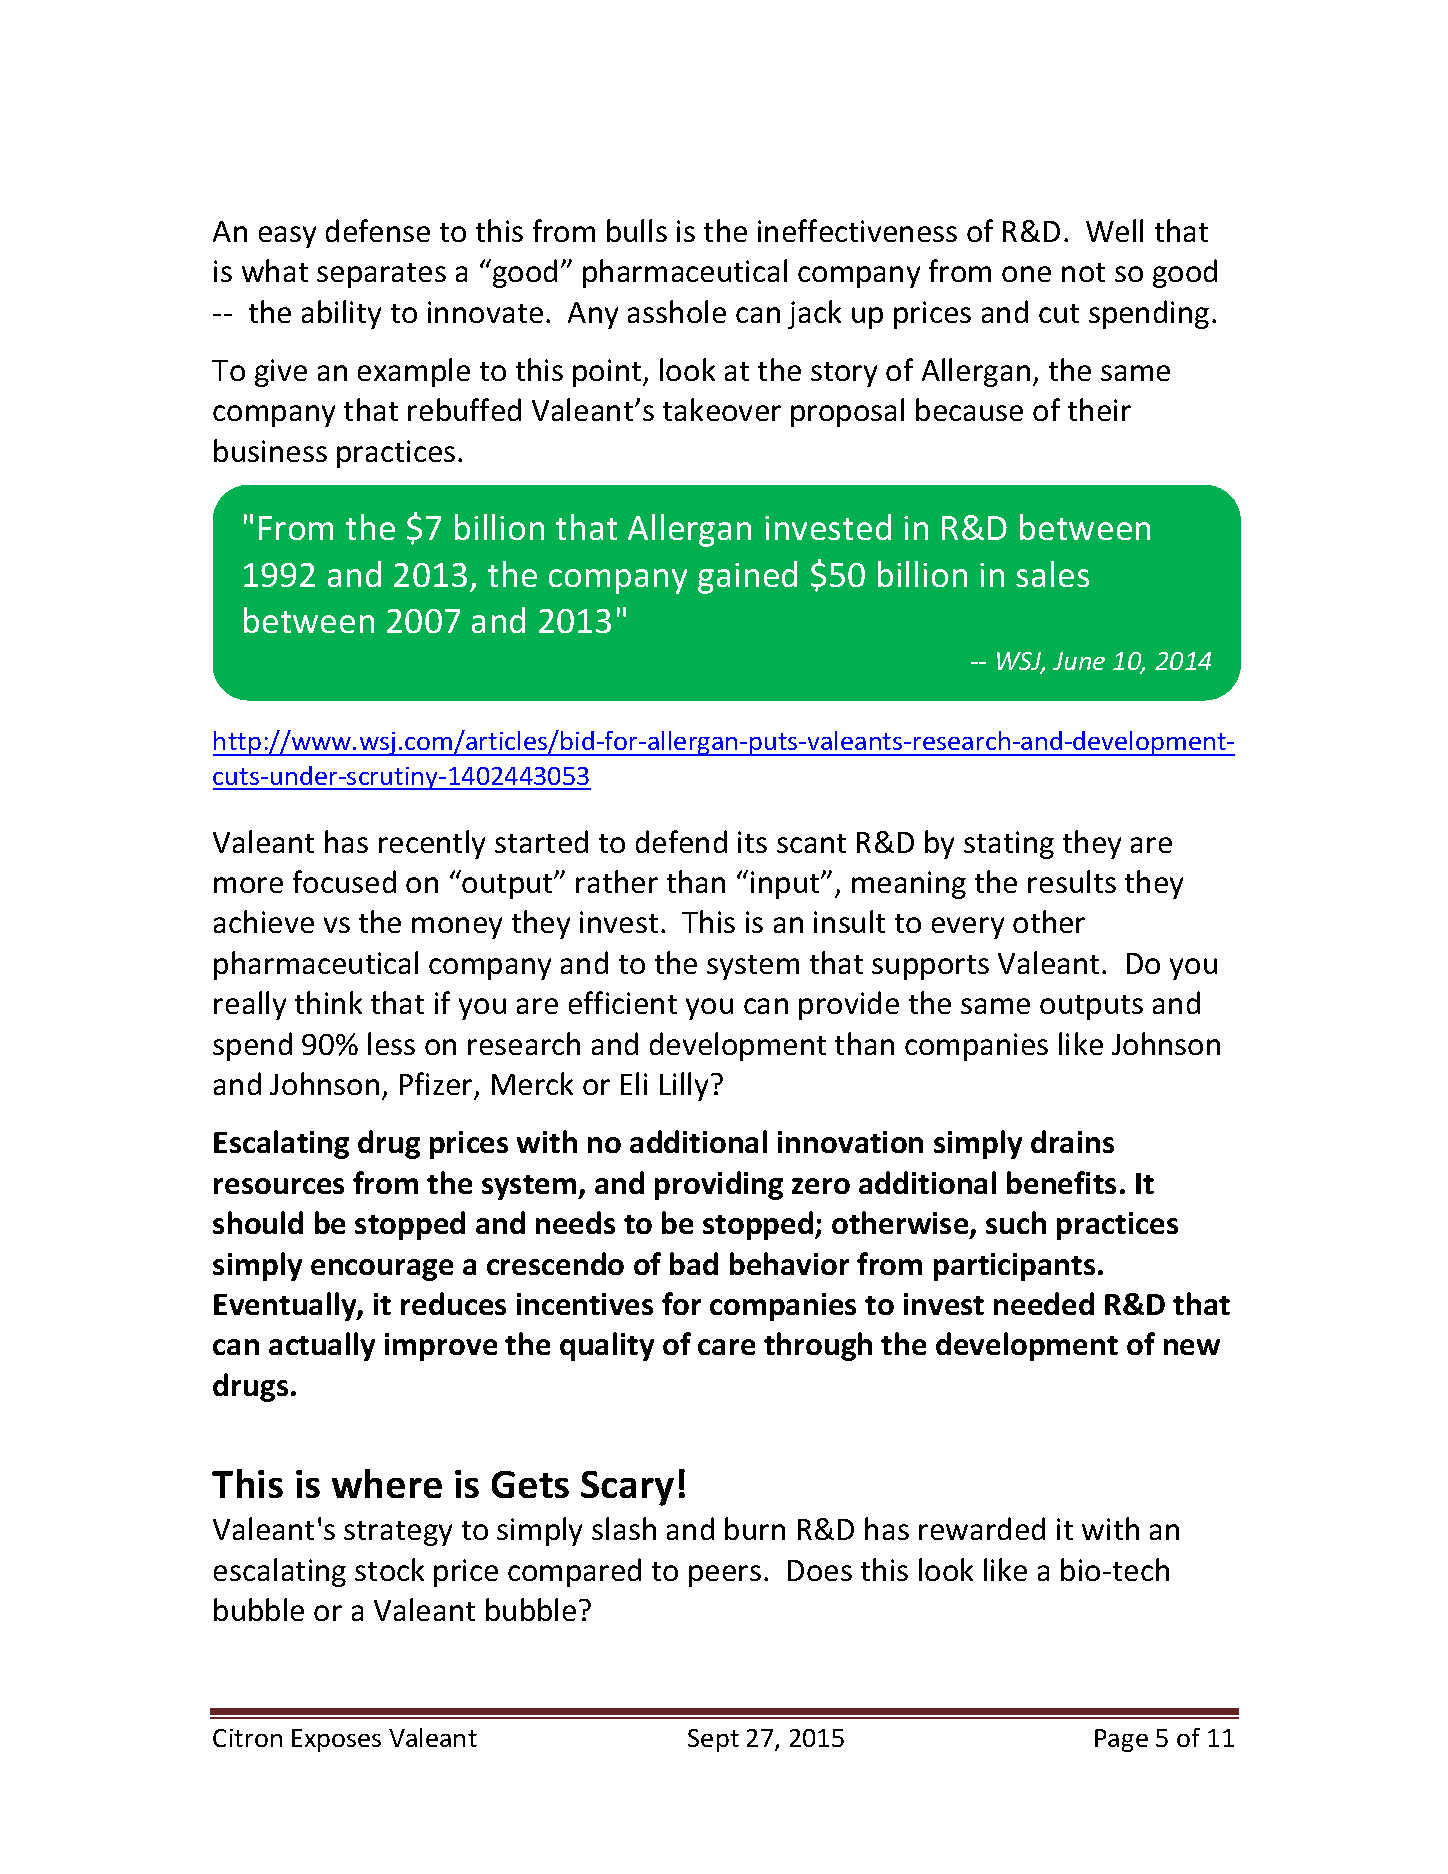 This screenshot has width=1448, height=1874. What do you see at coordinates (1083, 272) in the screenshot?
I see `not` at bounding box center [1083, 272].
